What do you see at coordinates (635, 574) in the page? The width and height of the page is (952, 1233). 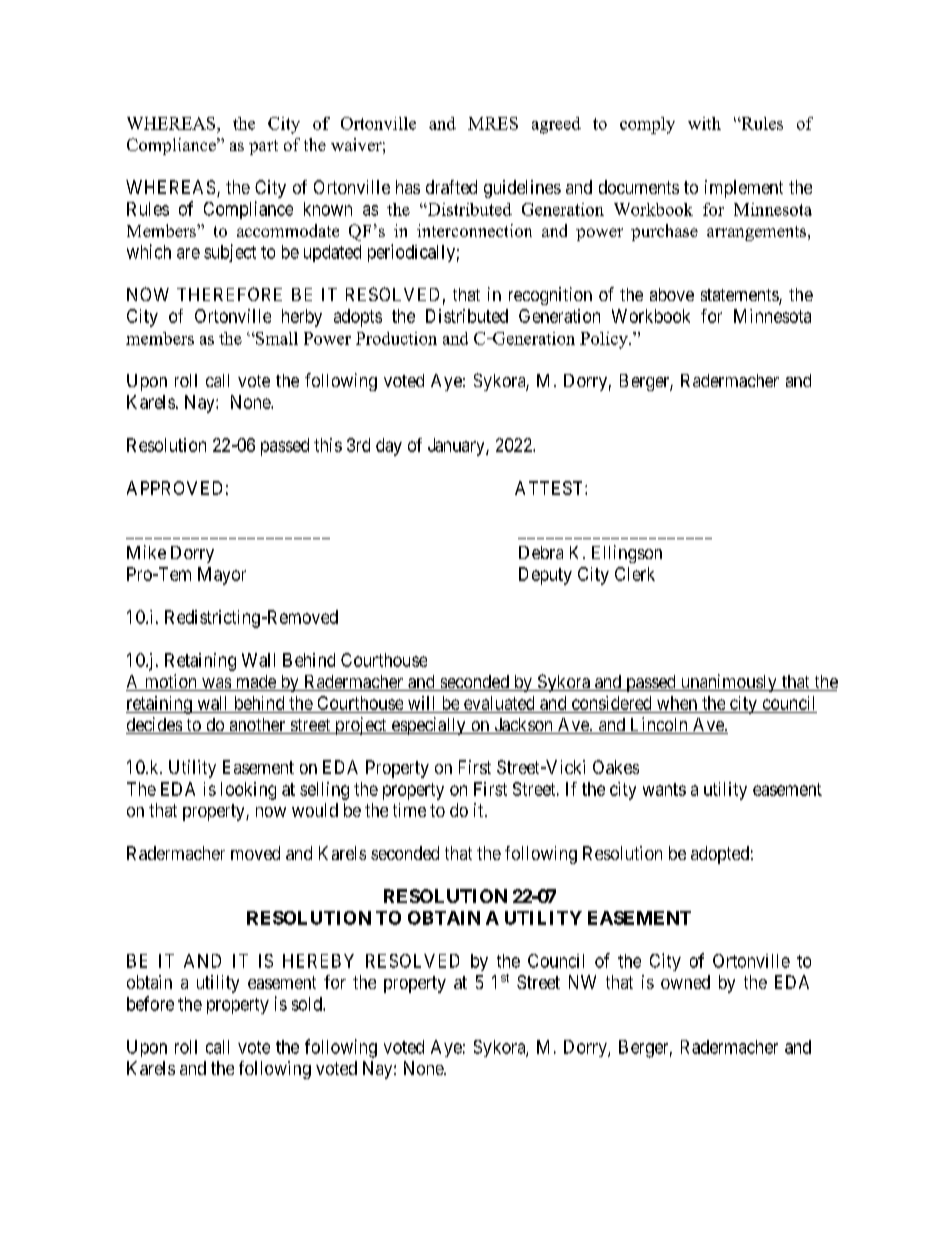 I see `Clerk` at bounding box center [635, 574].
